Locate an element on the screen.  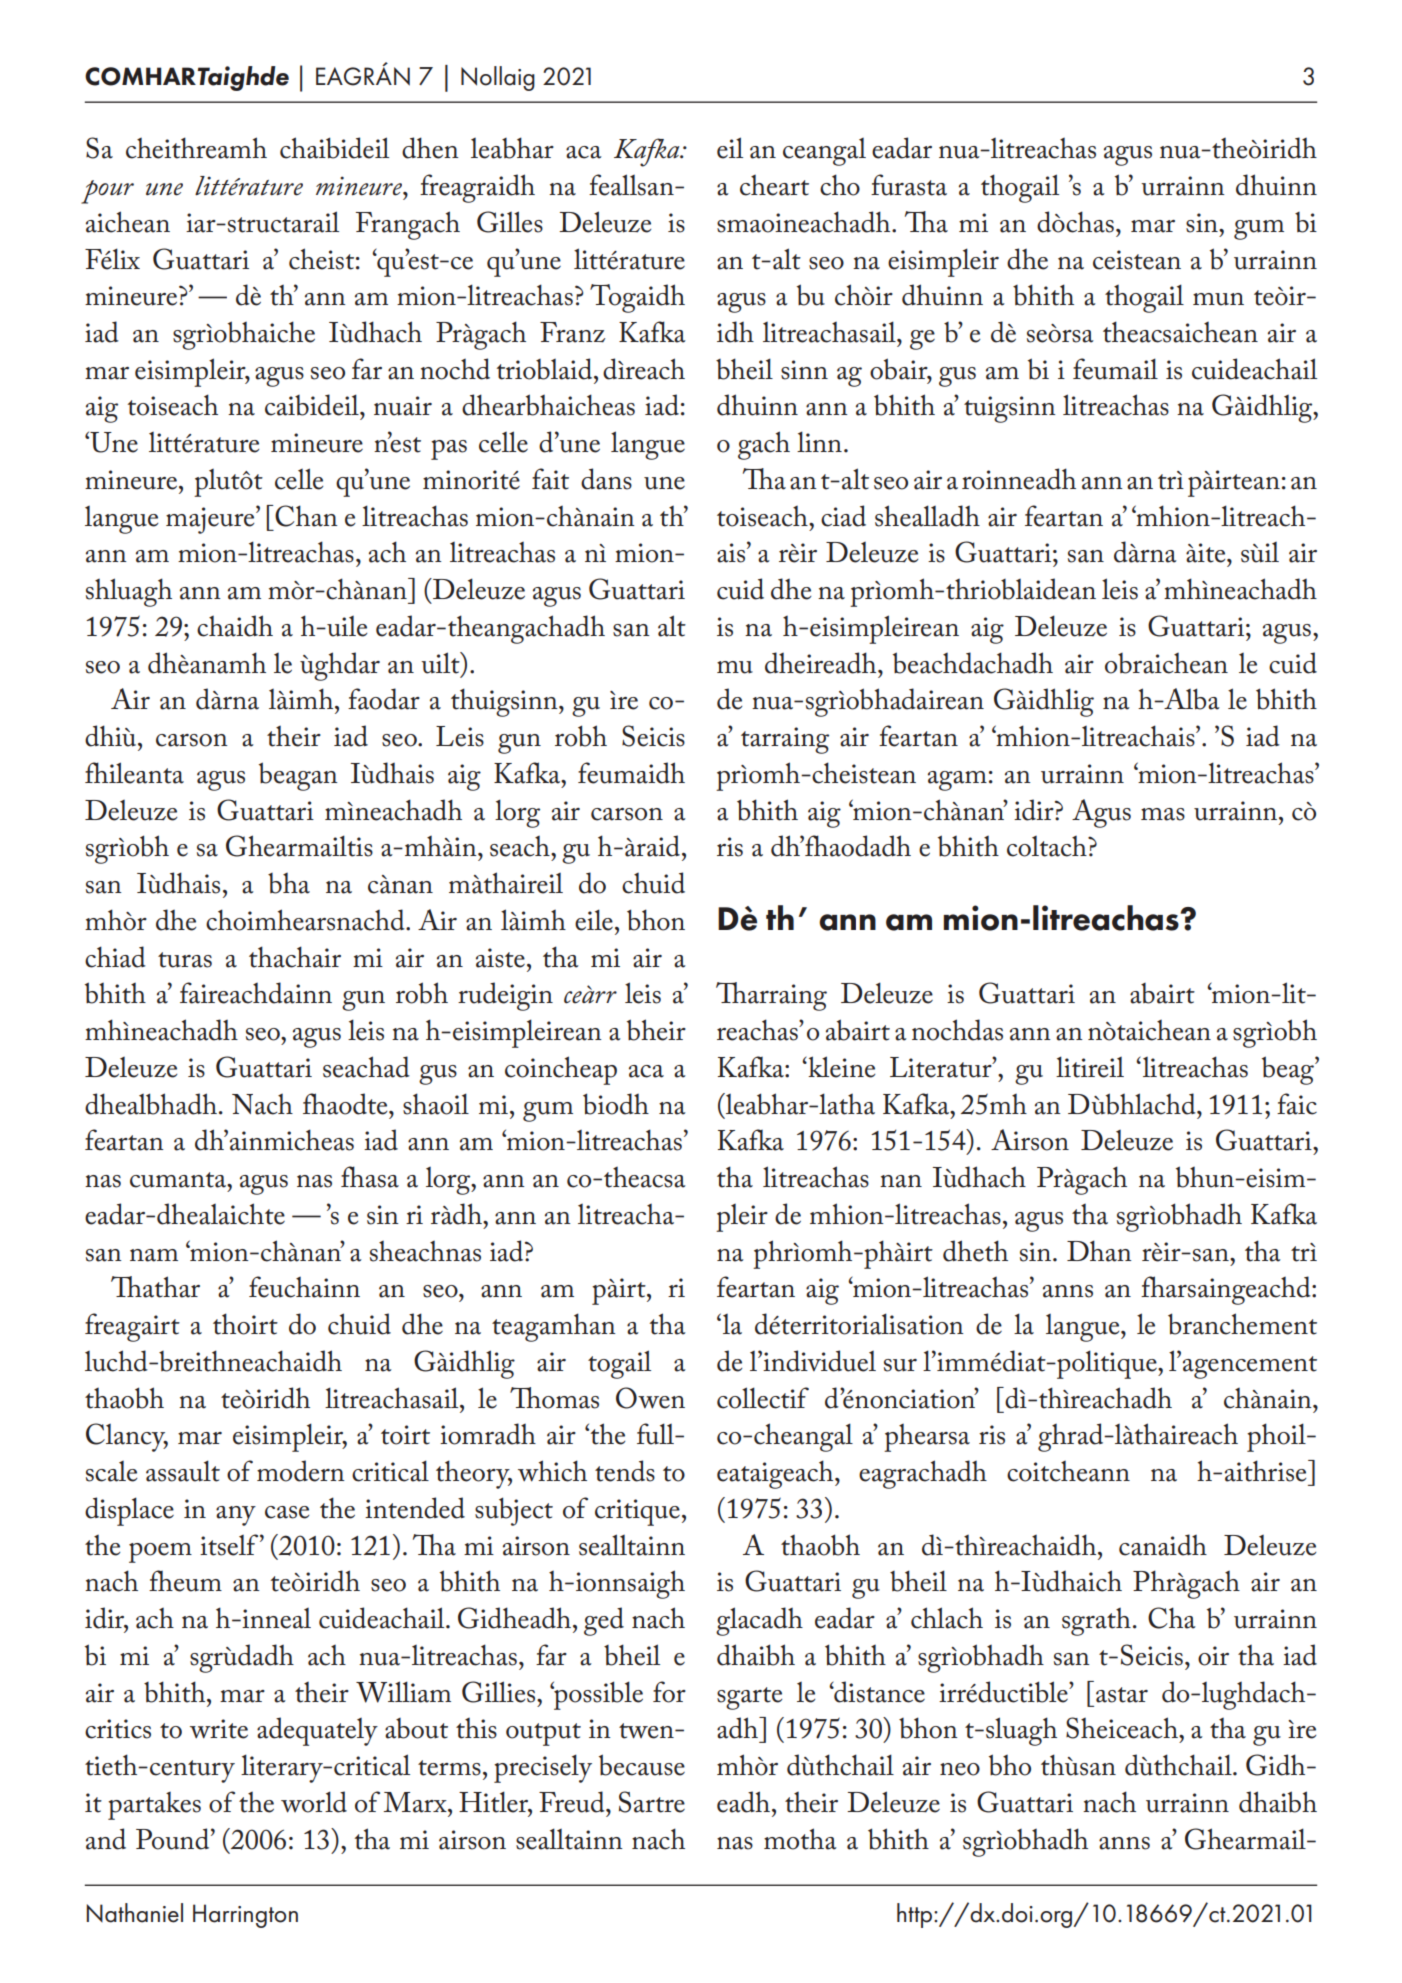
tends is located at coordinates (625, 1471).
